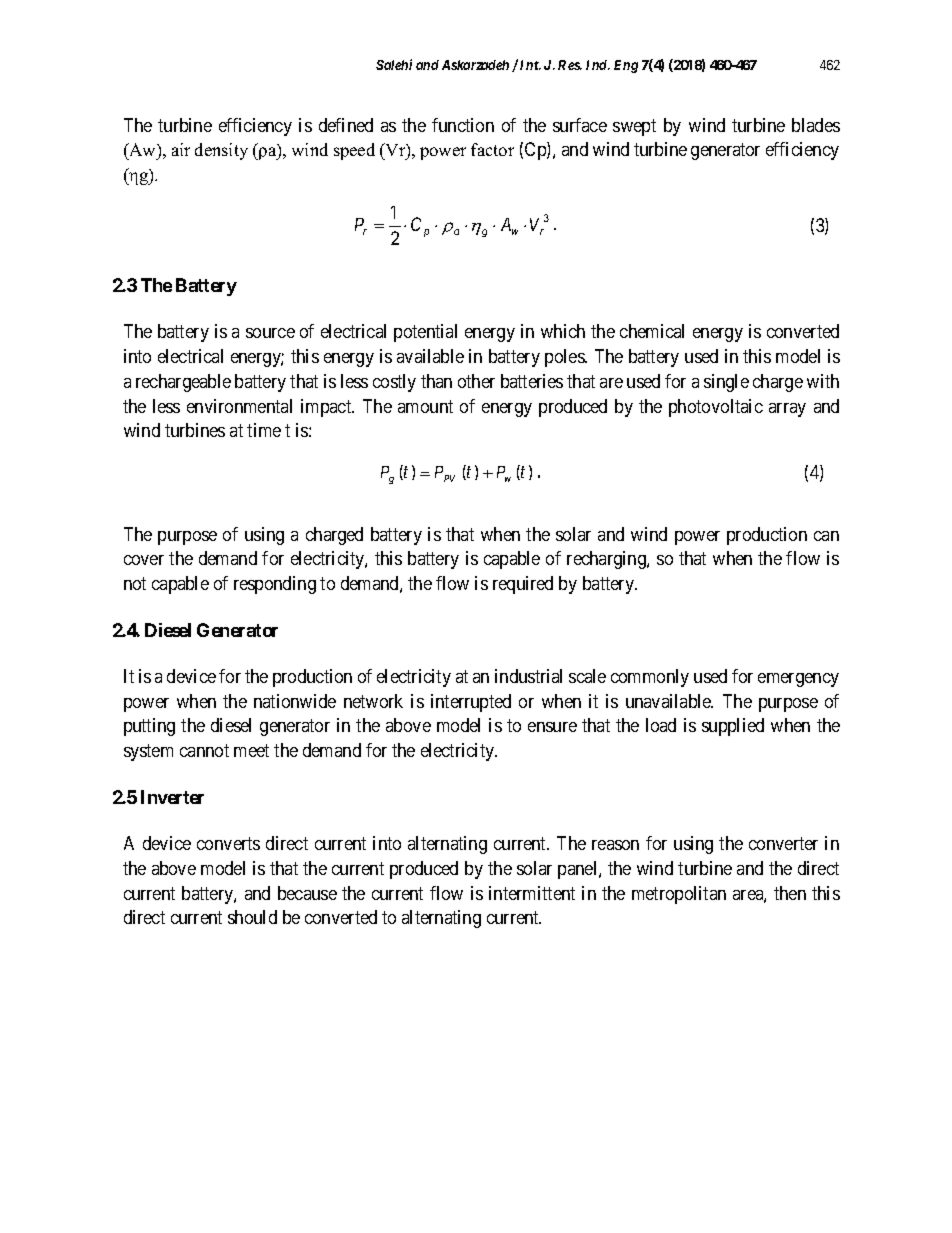 The width and height of the screenshot is (952, 1233). What do you see at coordinates (221, 151) in the screenshot?
I see `density` at bounding box center [221, 151].
